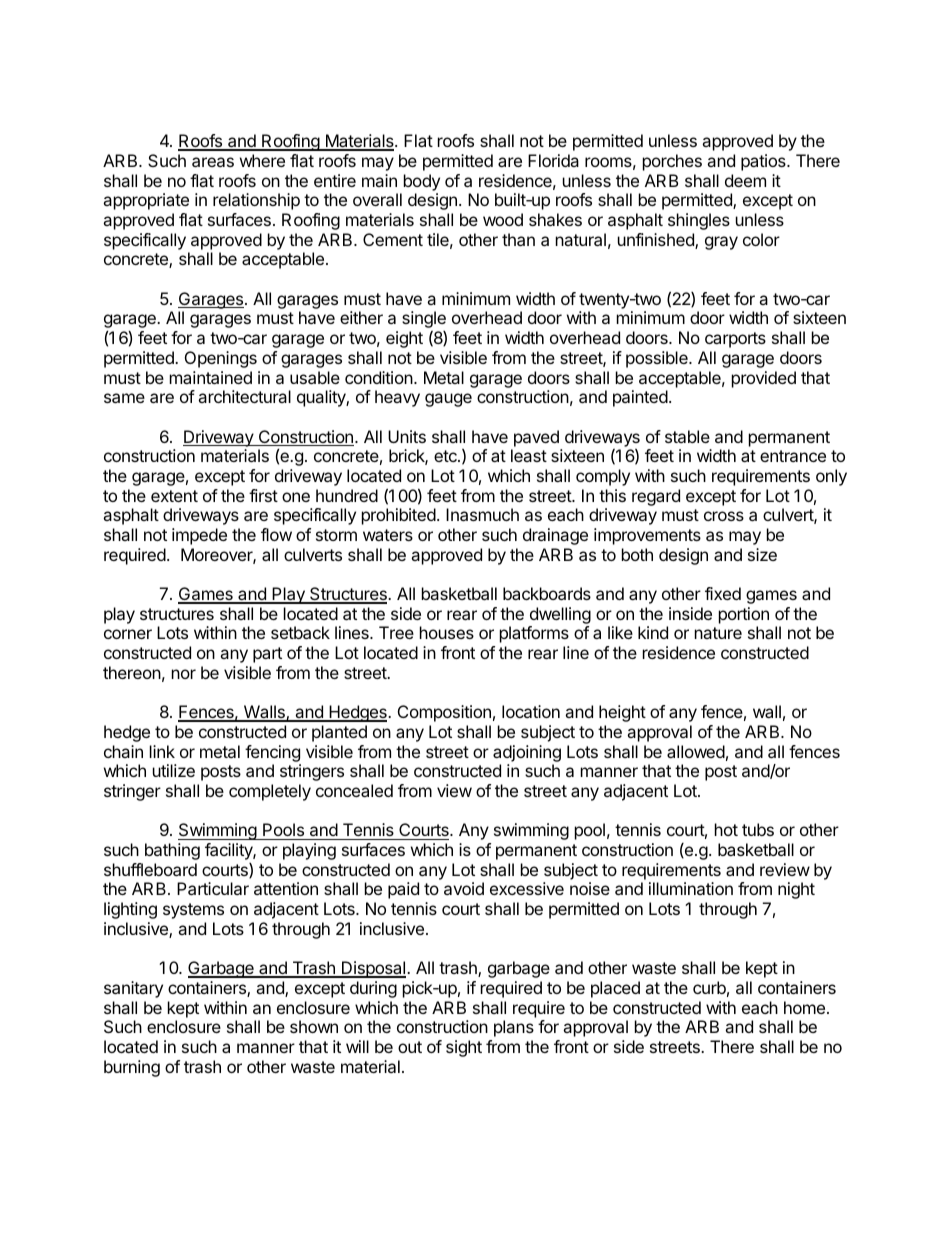 The image size is (952, 1233). I want to click on utilize, so click(174, 770).
